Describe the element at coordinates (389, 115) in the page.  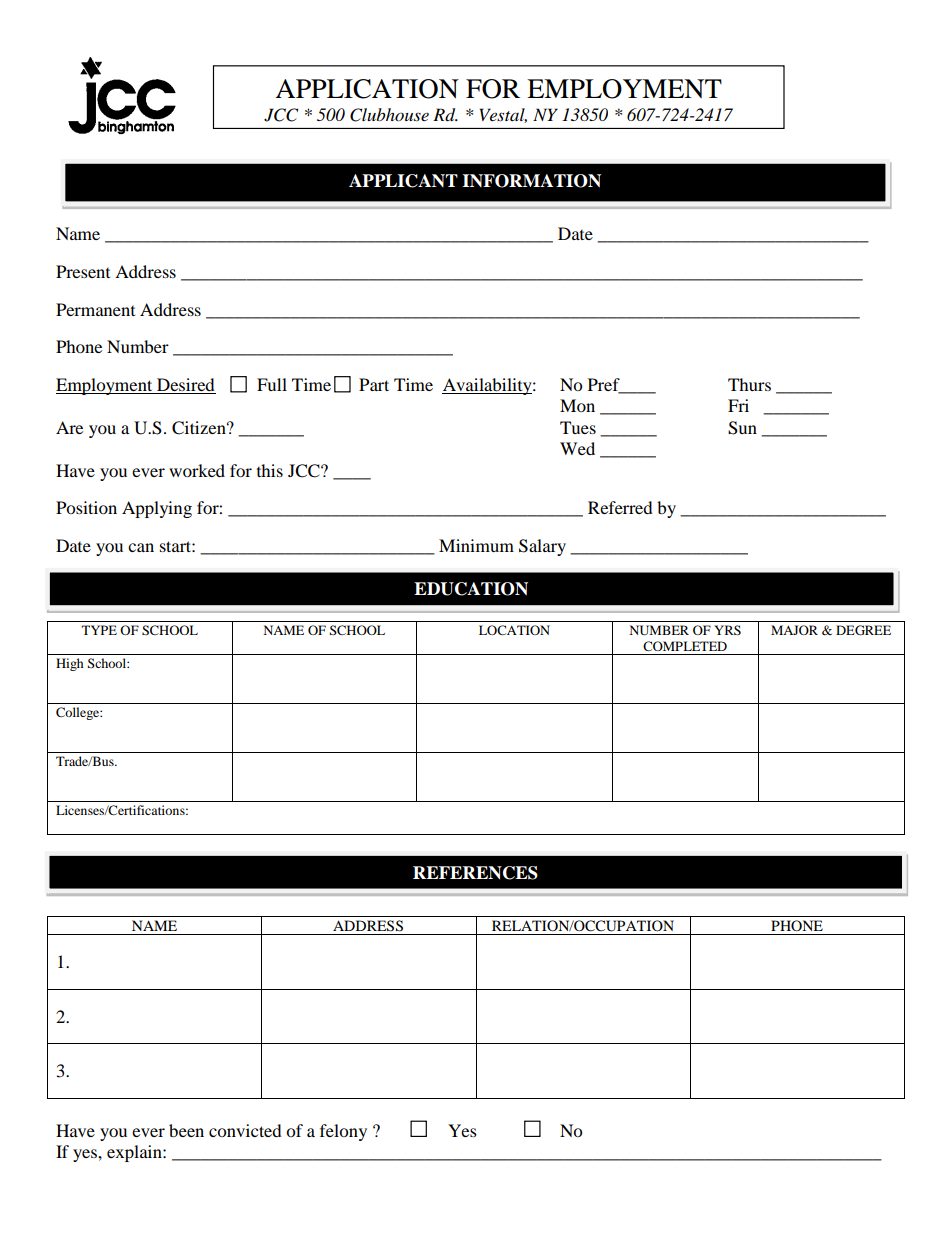
I see `Clubhouse` at that location.
